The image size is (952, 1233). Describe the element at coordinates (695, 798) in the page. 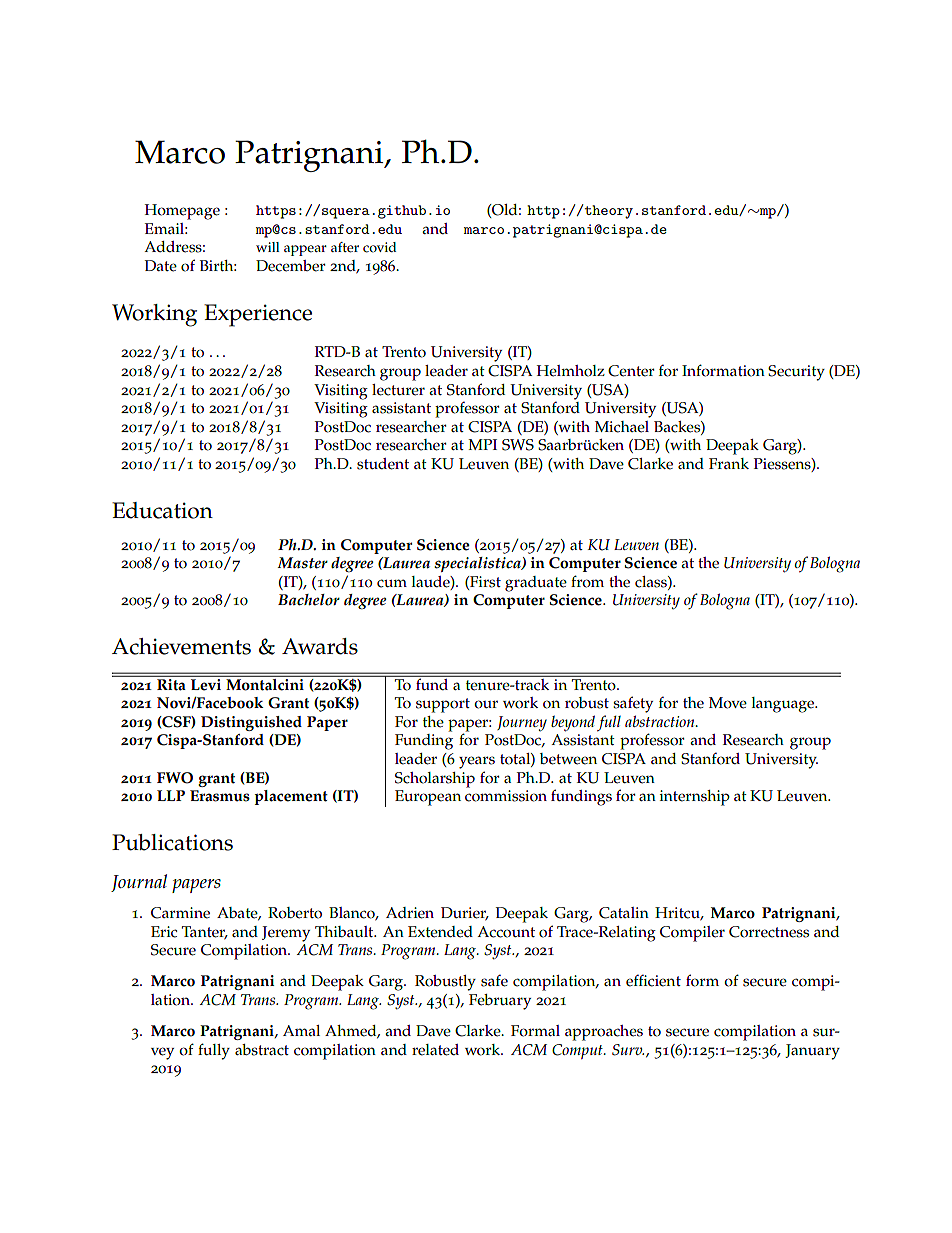

I see `internship` at that location.
